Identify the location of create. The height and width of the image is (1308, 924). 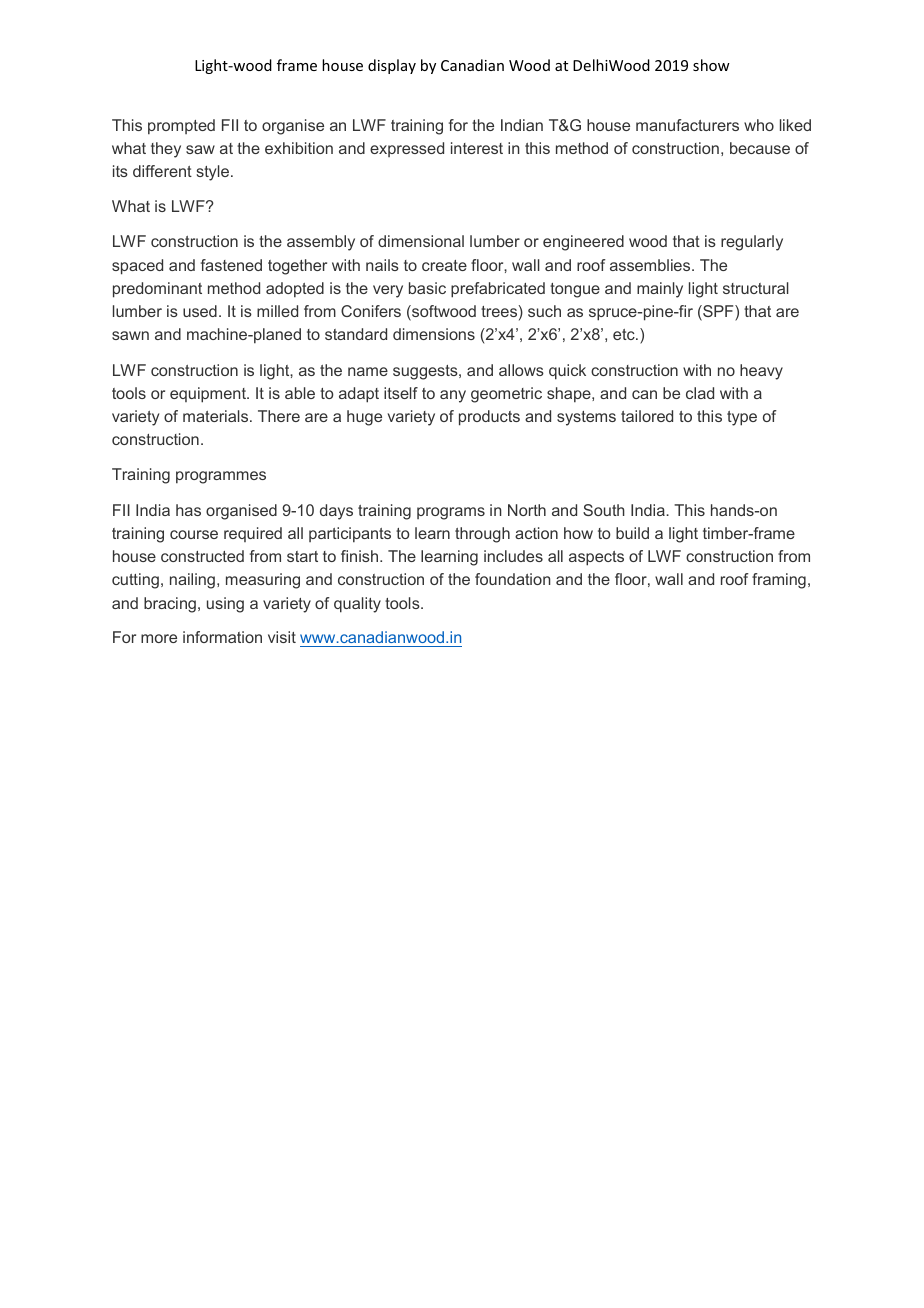
(444, 265).
